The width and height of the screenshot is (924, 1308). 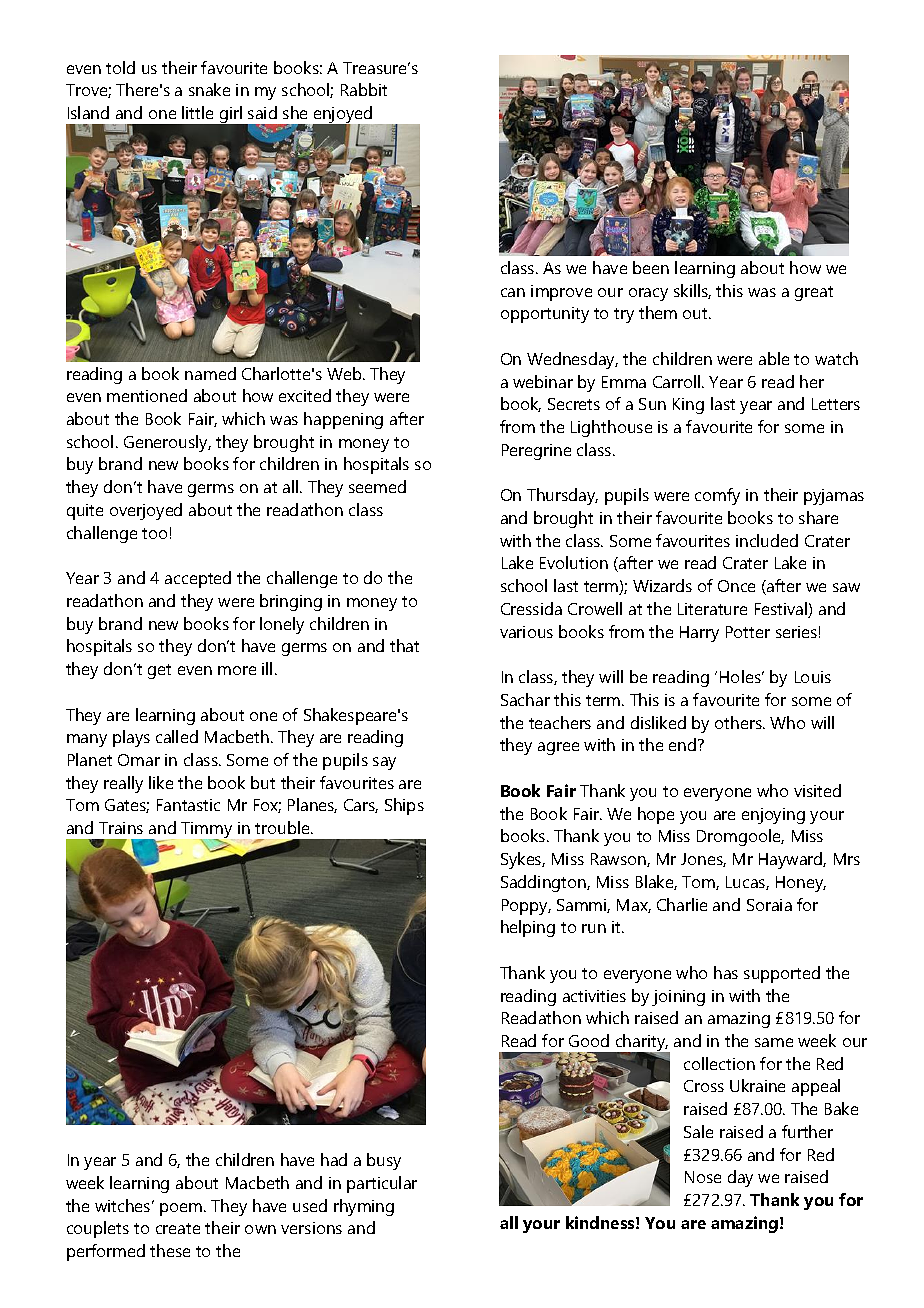 I want to click on been, so click(x=651, y=267).
